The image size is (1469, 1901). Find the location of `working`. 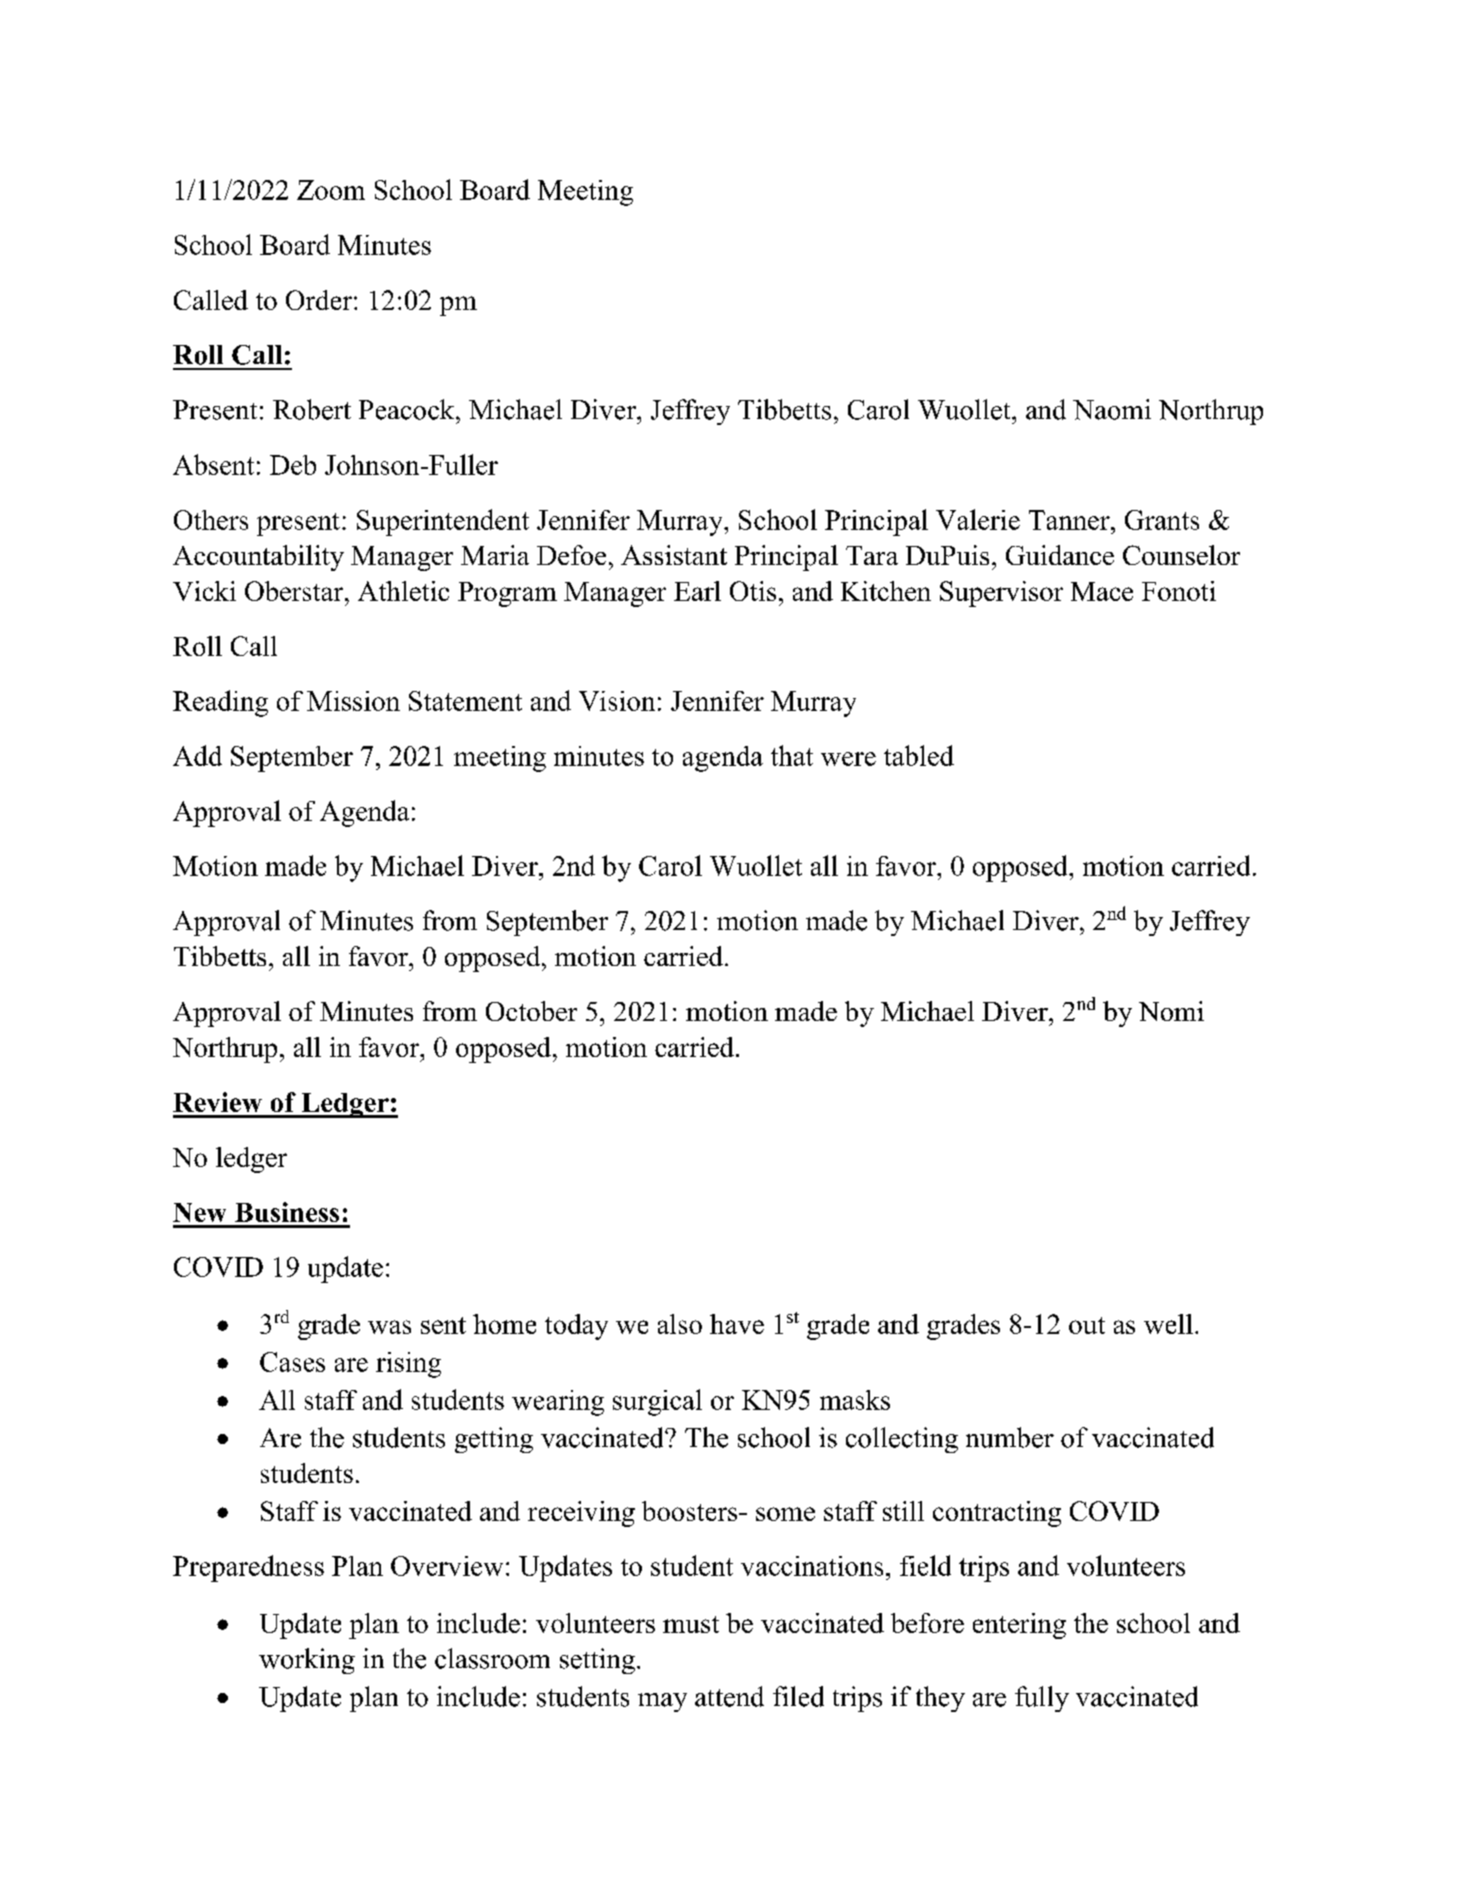

working is located at coordinates (307, 1661).
